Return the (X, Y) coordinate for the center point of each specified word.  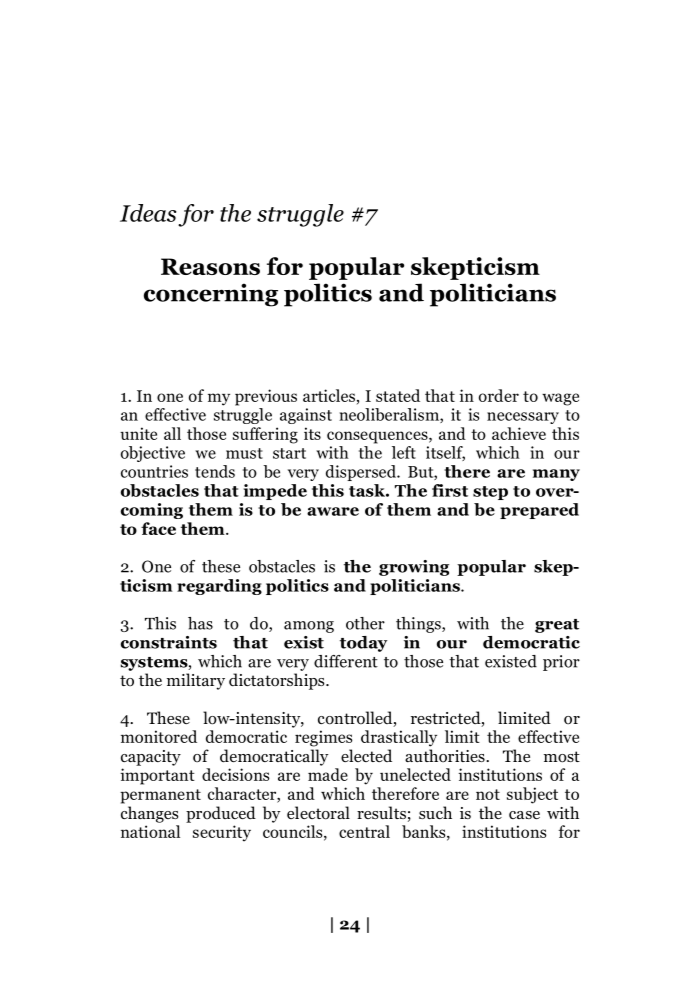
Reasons (210, 266)
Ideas (148, 213)
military (196, 681)
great (557, 626)
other (365, 623)
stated (398, 395)
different (346, 661)
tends (215, 471)
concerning (211, 295)
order (499, 395)
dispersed (362, 473)
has (200, 623)
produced (221, 814)
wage (560, 399)
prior (561, 663)
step (490, 493)
